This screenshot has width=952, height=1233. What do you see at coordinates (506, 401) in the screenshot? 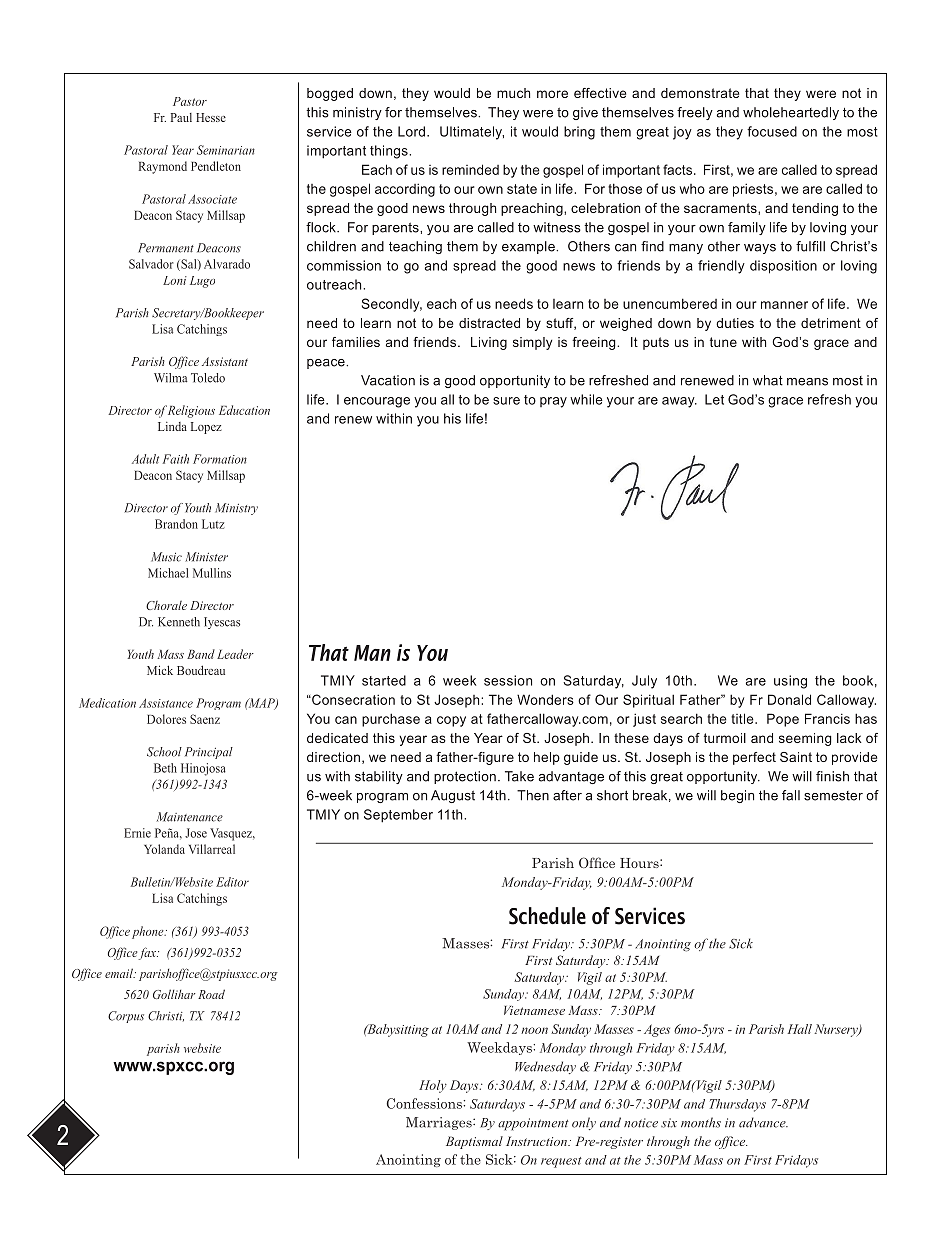
I see `sure` at bounding box center [506, 401].
